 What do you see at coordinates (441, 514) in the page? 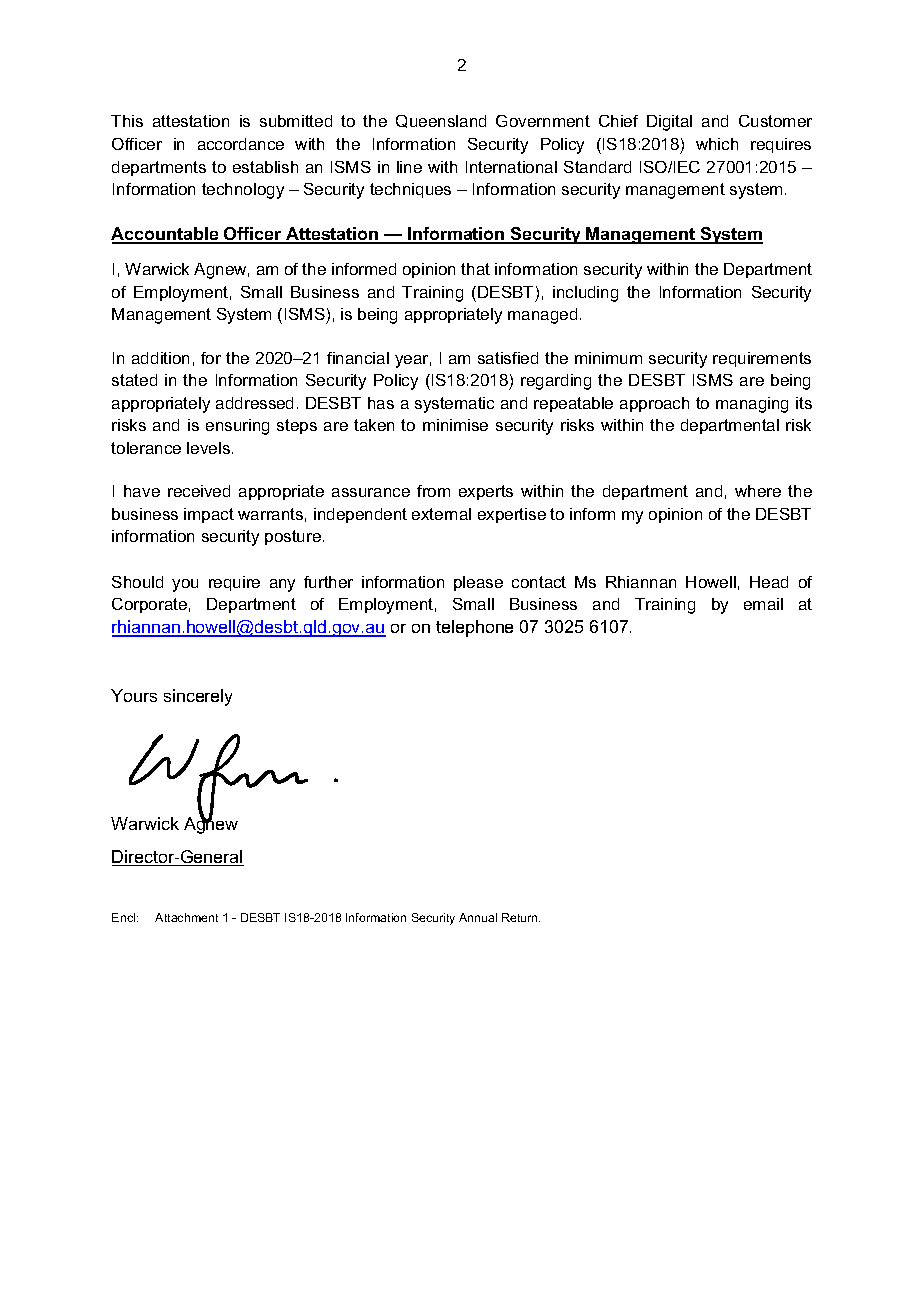
I see `external` at bounding box center [441, 514].
